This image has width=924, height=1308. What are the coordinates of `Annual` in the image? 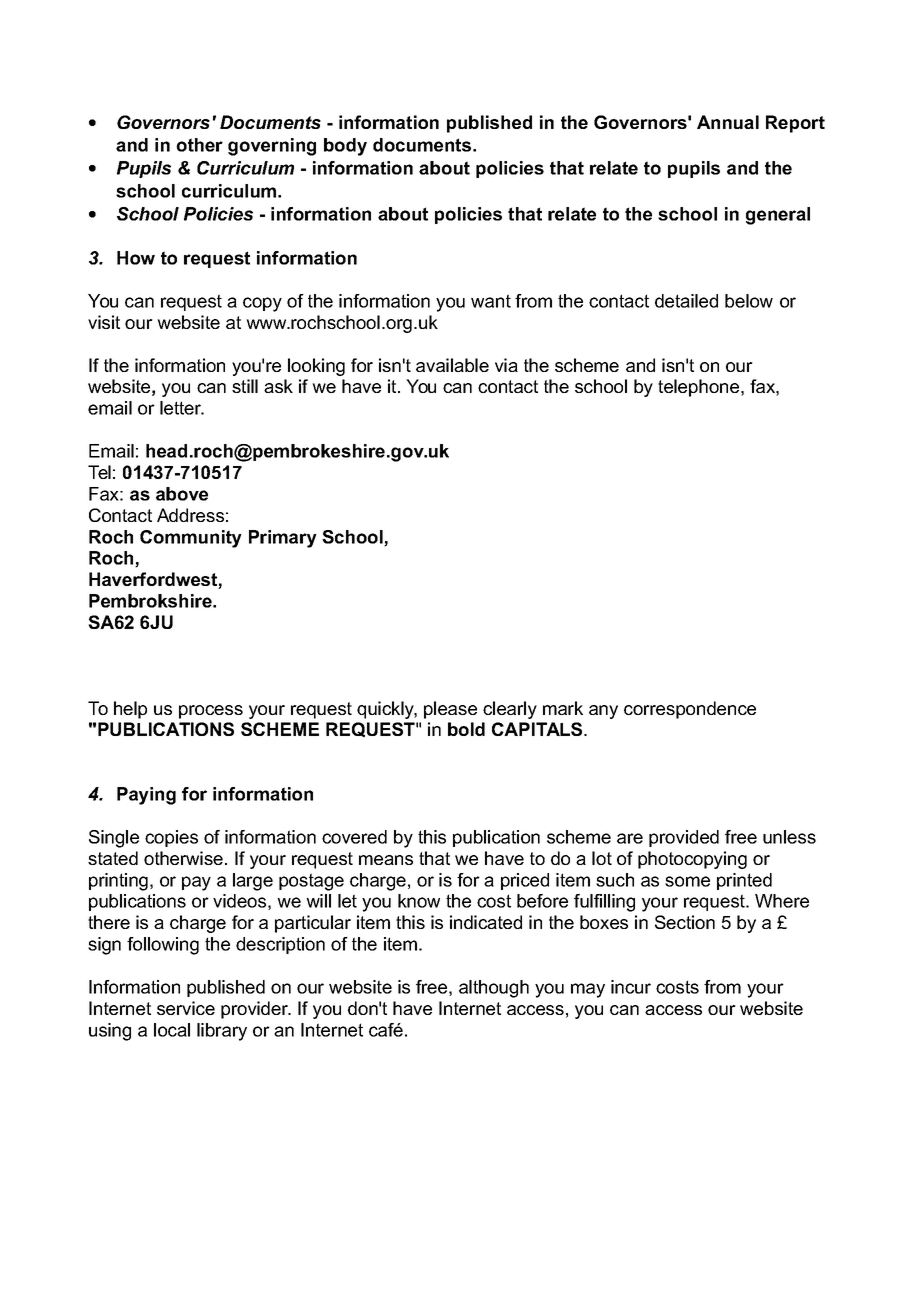 It's located at (728, 122).
